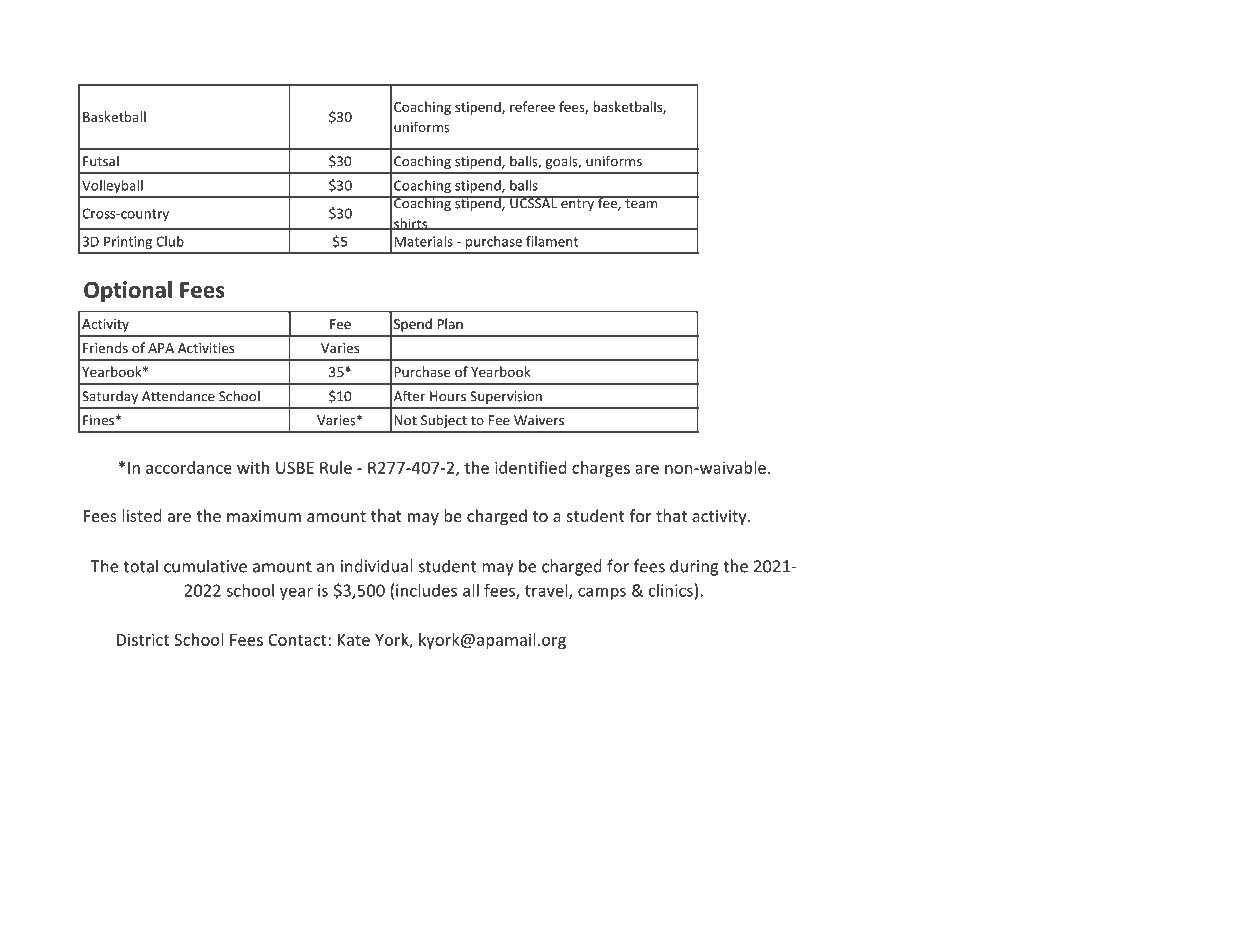  I want to click on Kate, so click(354, 640).
